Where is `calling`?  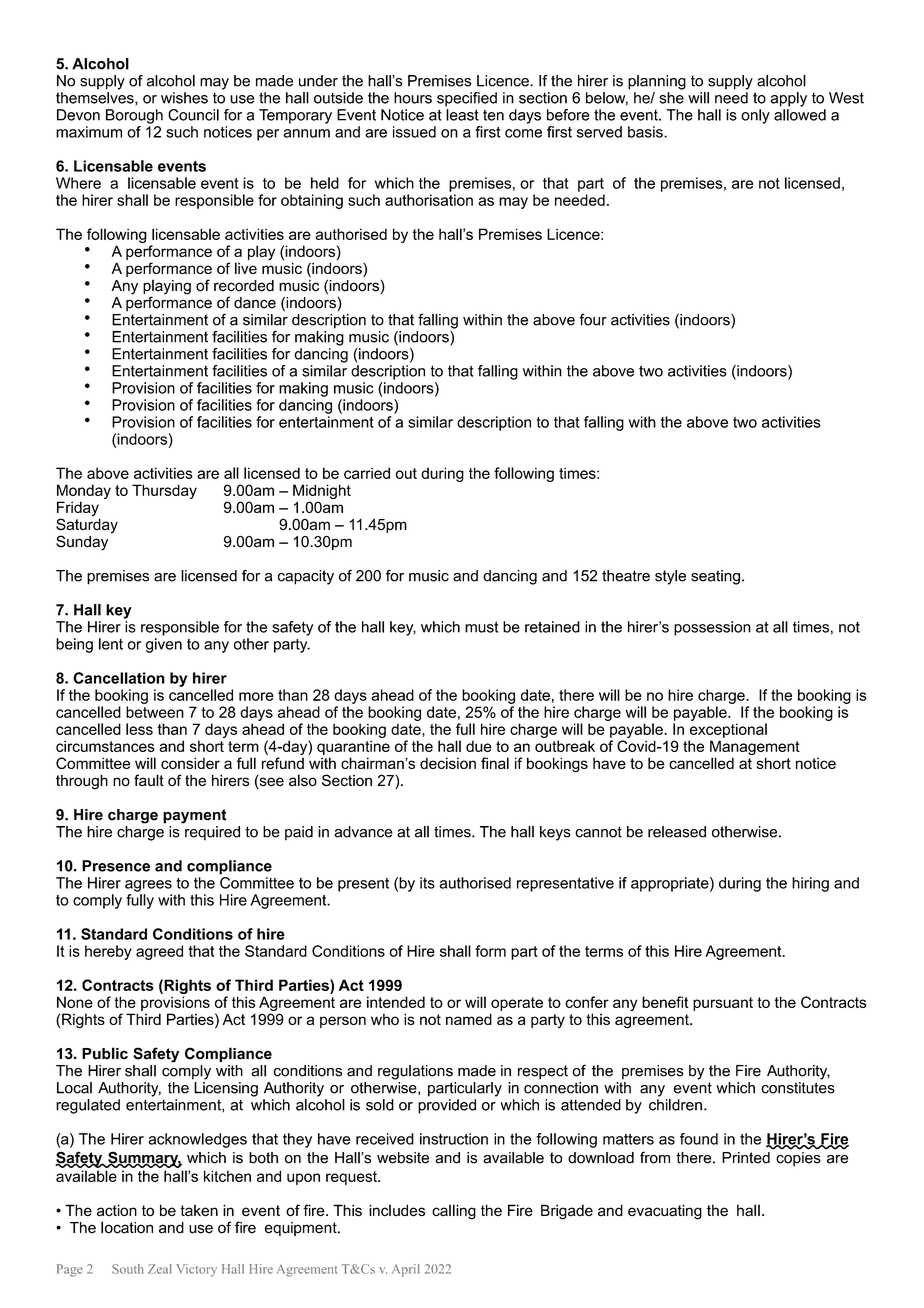 calling is located at coordinates (454, 1212).
